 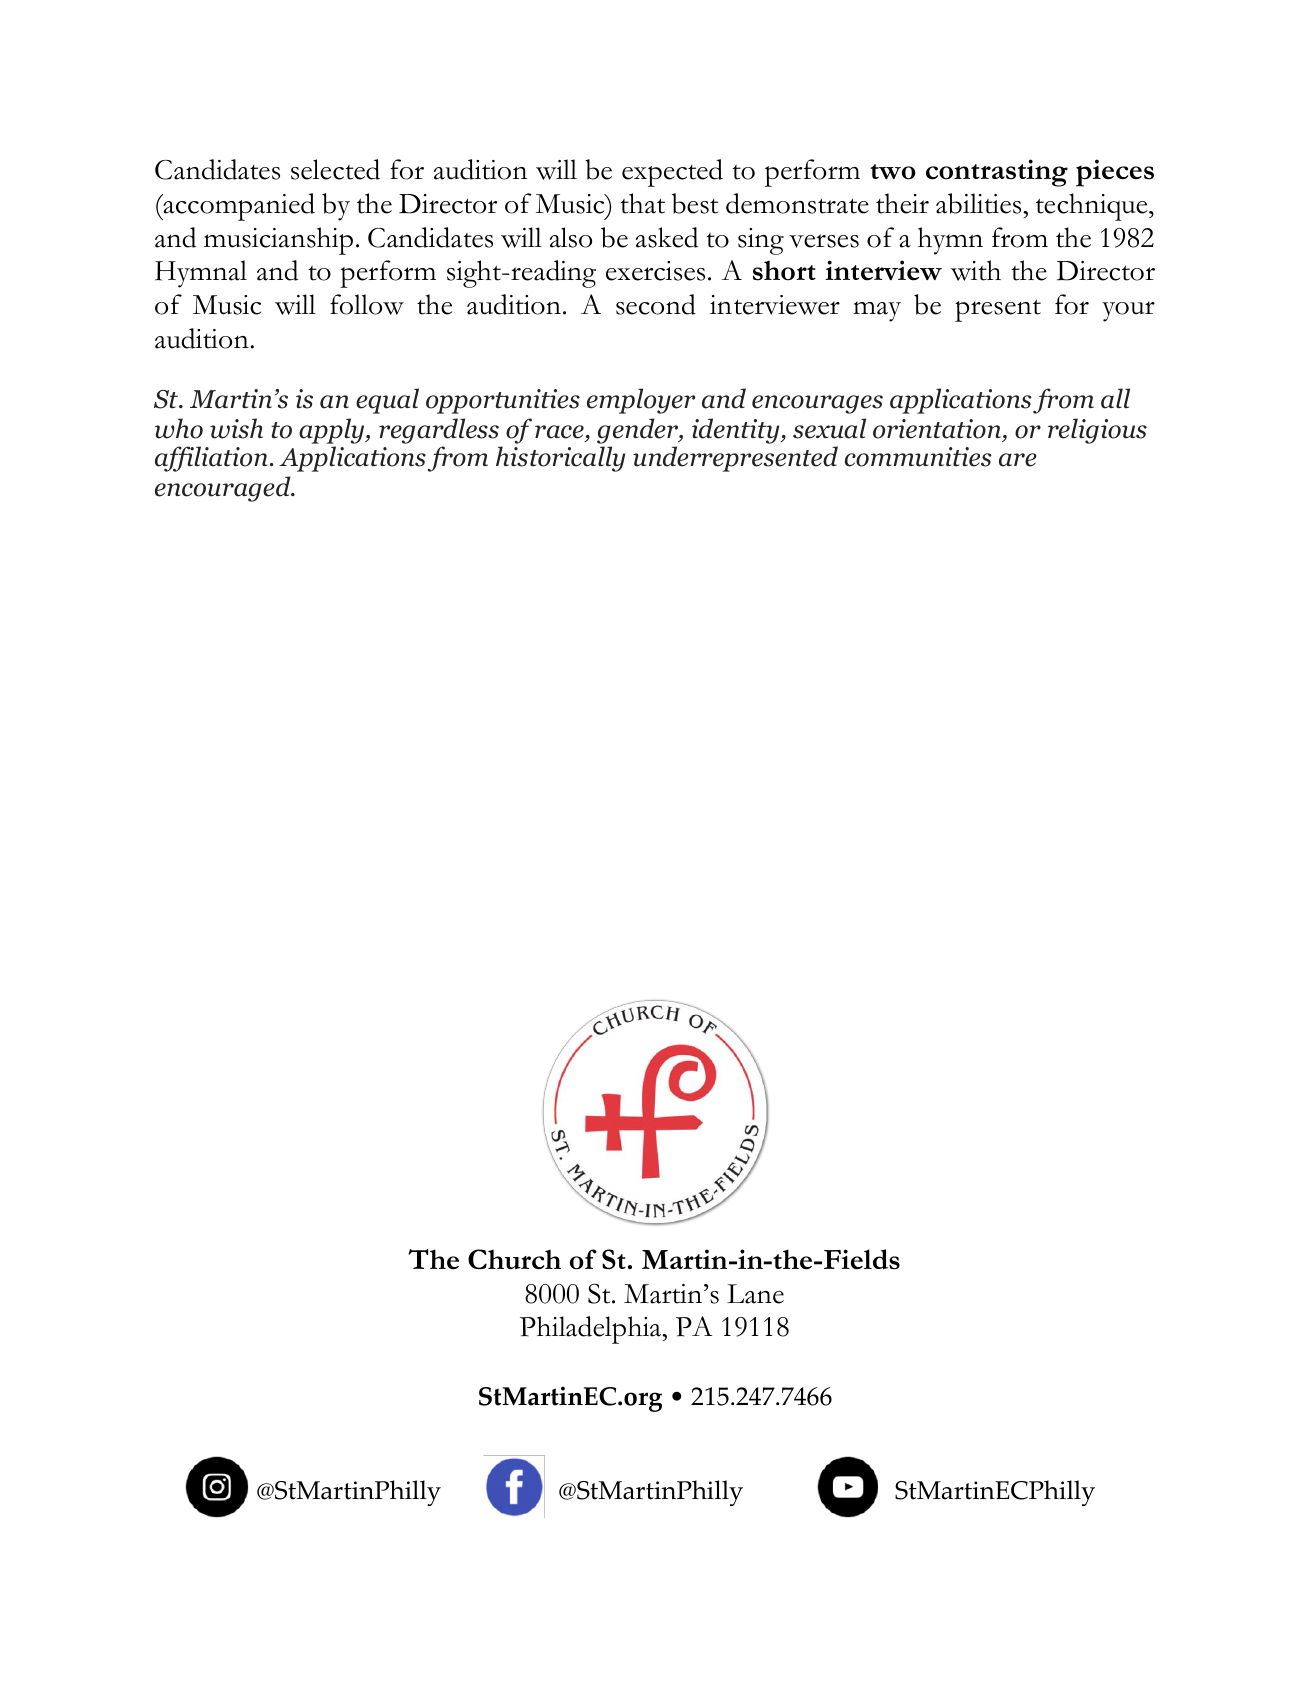 What do you see at coordinates (737, 431) in the screenshot?
I see `identity` at bounding box center [737, 431].
